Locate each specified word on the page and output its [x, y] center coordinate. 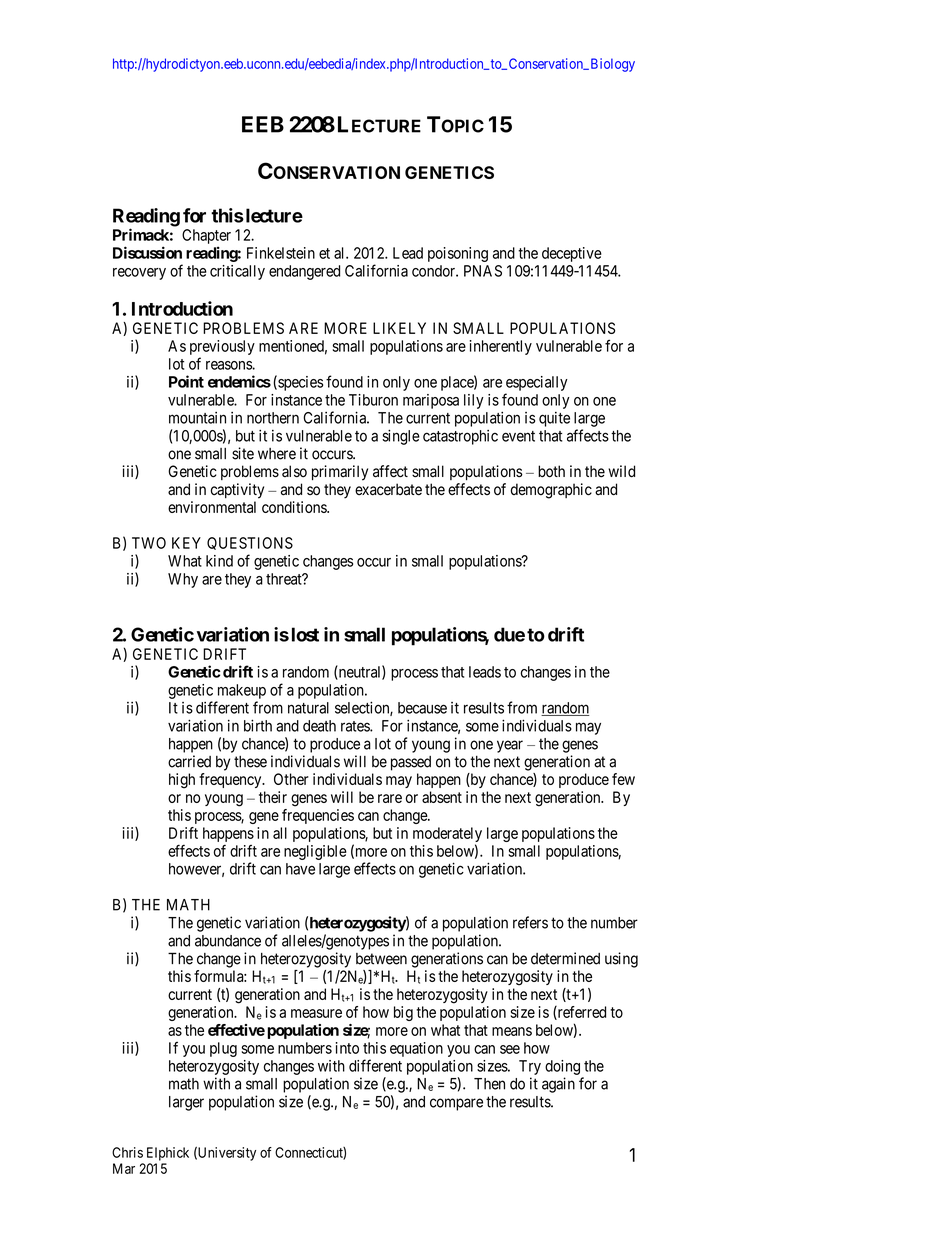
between [381, 959]
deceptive [572, 254]
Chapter [206, 236]
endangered [304, 272]
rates [356, 726]
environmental [212, 507]
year [510, 746]
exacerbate [388, 489]
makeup [242, 691]
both [551, 471]
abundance [228, 941]
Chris [127, 1152]
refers [530, 922]
